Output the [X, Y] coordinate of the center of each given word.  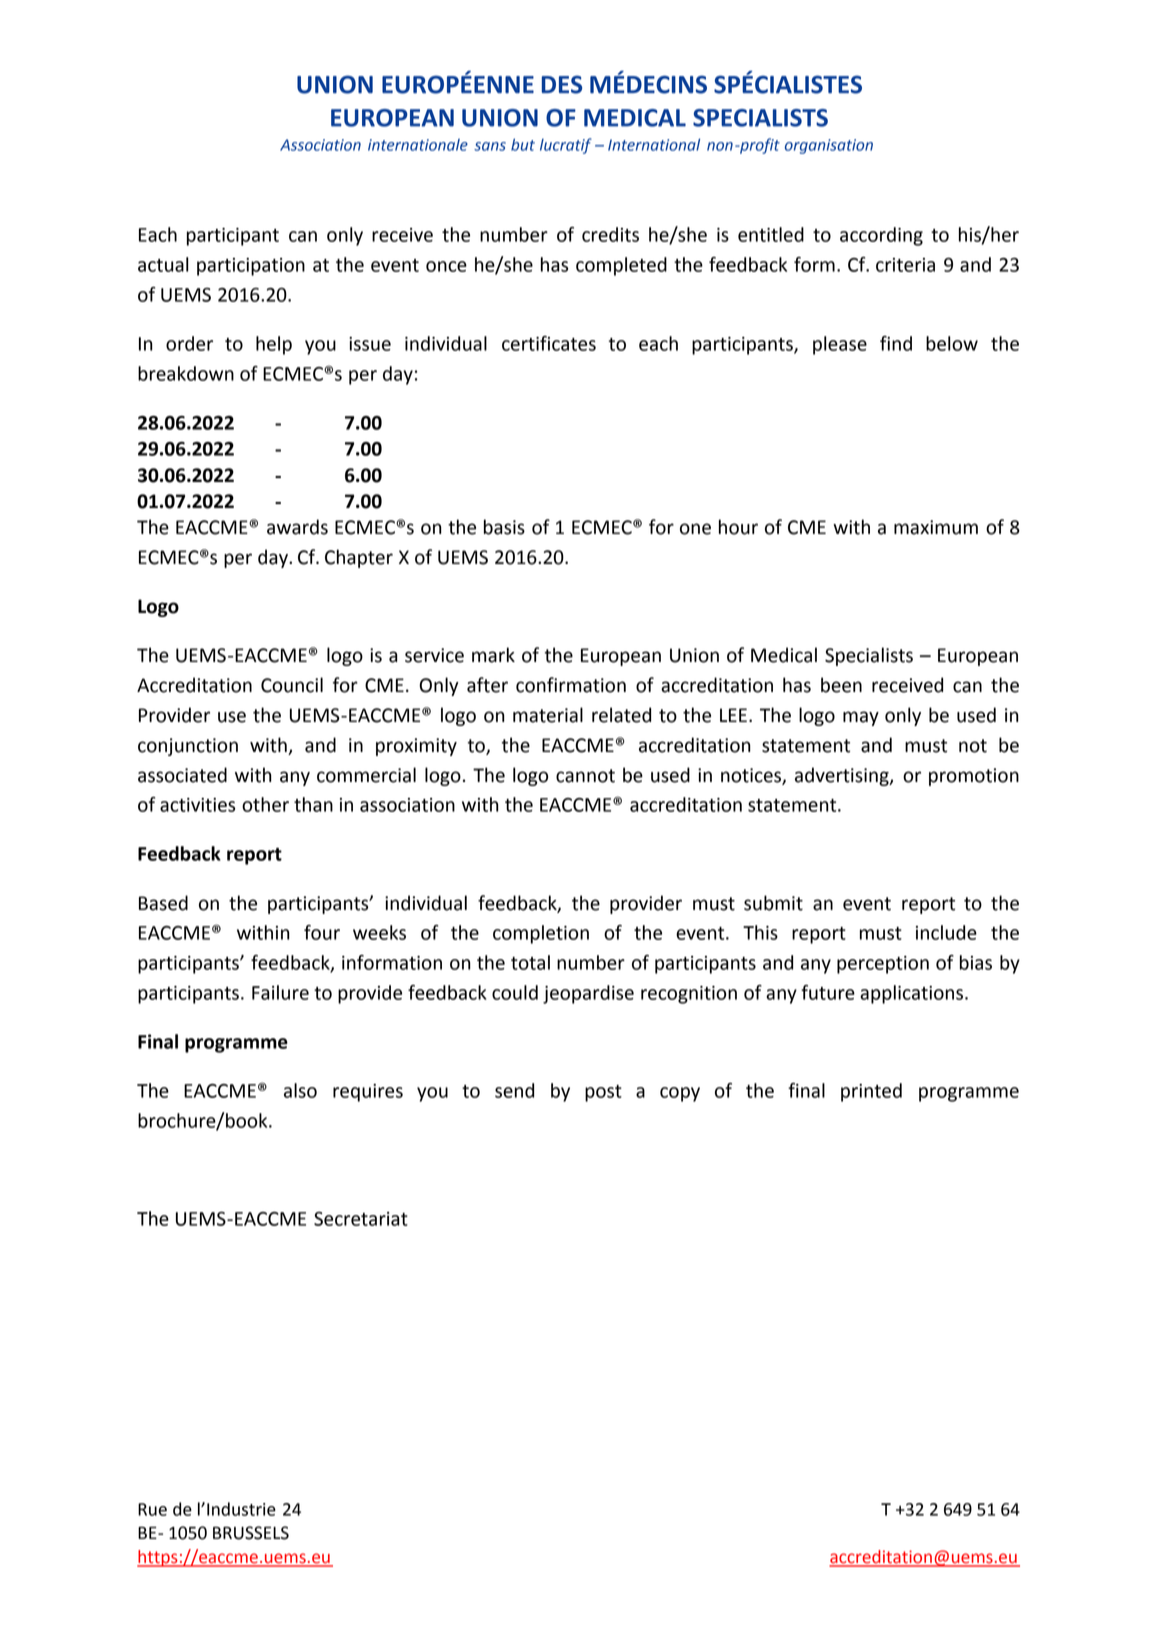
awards [297, 527]
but [523, 144]
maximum [936, 527]
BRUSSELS [251, 1533]
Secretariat [361, 1219]
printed [871, 1092]
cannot [585, 776]
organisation [829, 146]
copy [680, 1094]
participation [251, 267]
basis [504, 527]
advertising [843, 776]
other [265, 804]
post [603, 1093]
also [300, 1090]
